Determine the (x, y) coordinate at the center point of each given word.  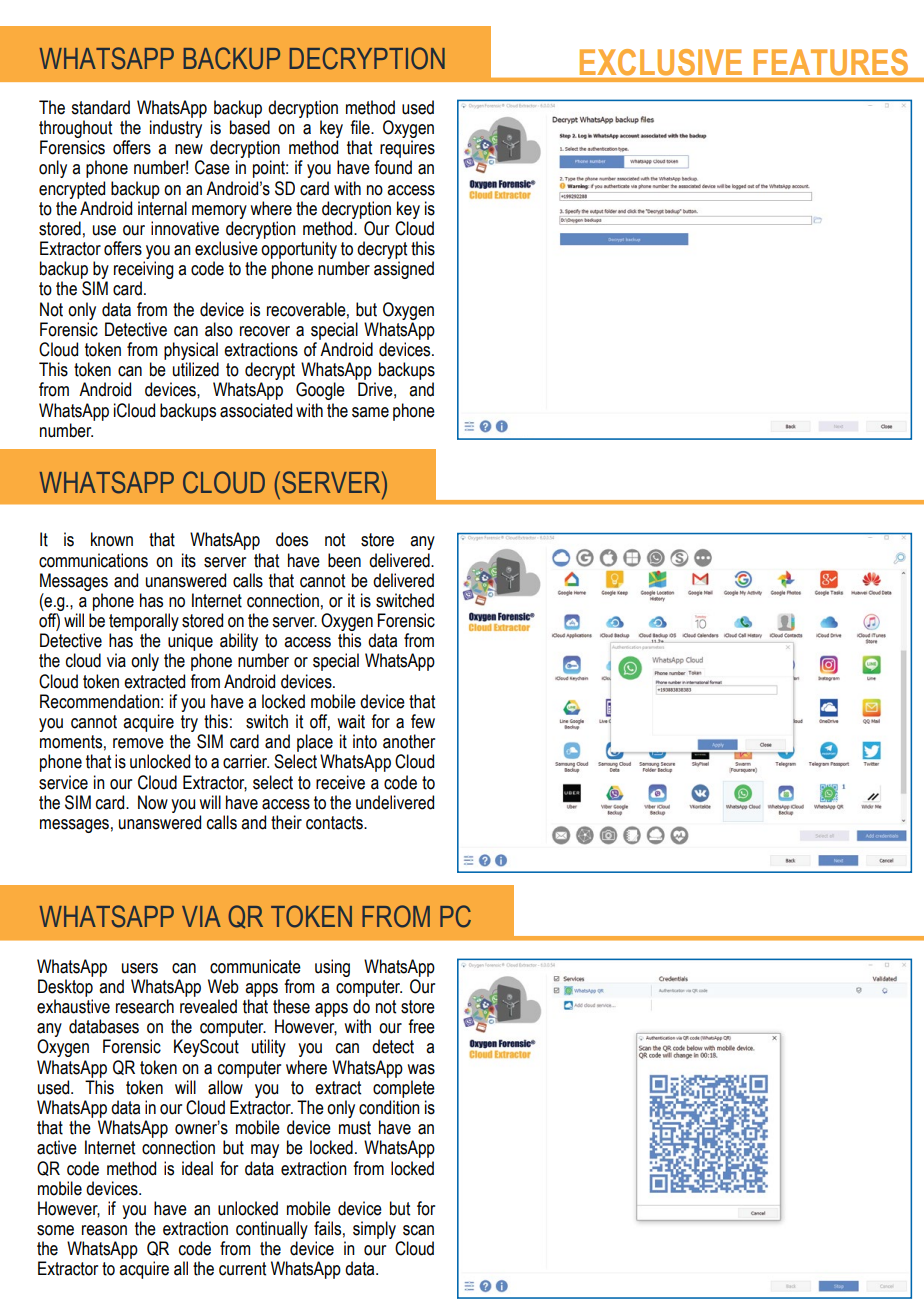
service (63, 782)
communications (93, 560)
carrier (246, 761)
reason (104, 1230)
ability (239, 642)
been (344, 560)
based (250, 127)
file (361, 127)
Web (223, 986)
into (365, 741)
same (370, 412)
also (219, 329)
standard (100, 107)
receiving (144, 271)
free (421, 1026)
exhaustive (73, 1006)
